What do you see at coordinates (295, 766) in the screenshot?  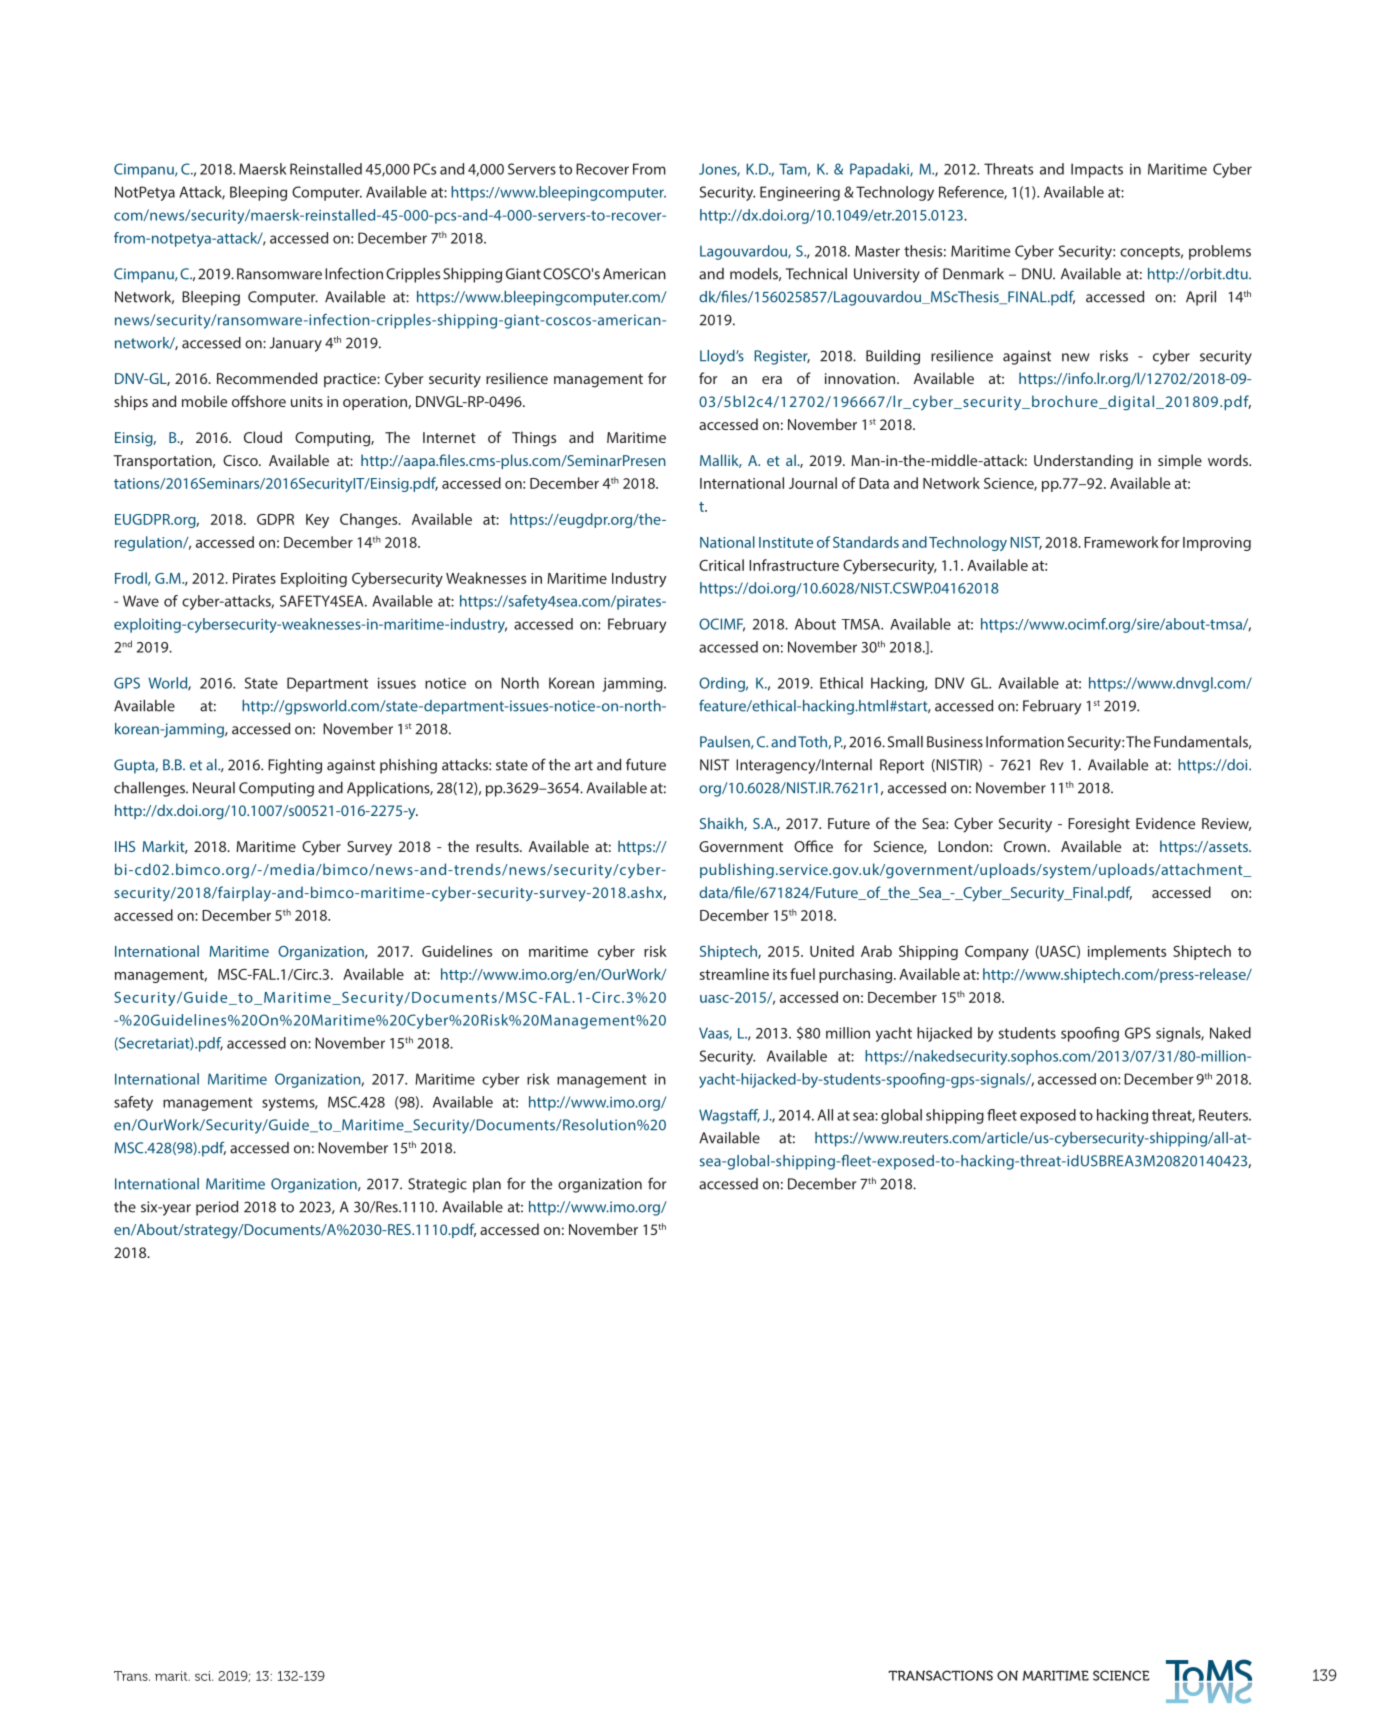 I see `Fighting` at bounding box center [295, 766].
